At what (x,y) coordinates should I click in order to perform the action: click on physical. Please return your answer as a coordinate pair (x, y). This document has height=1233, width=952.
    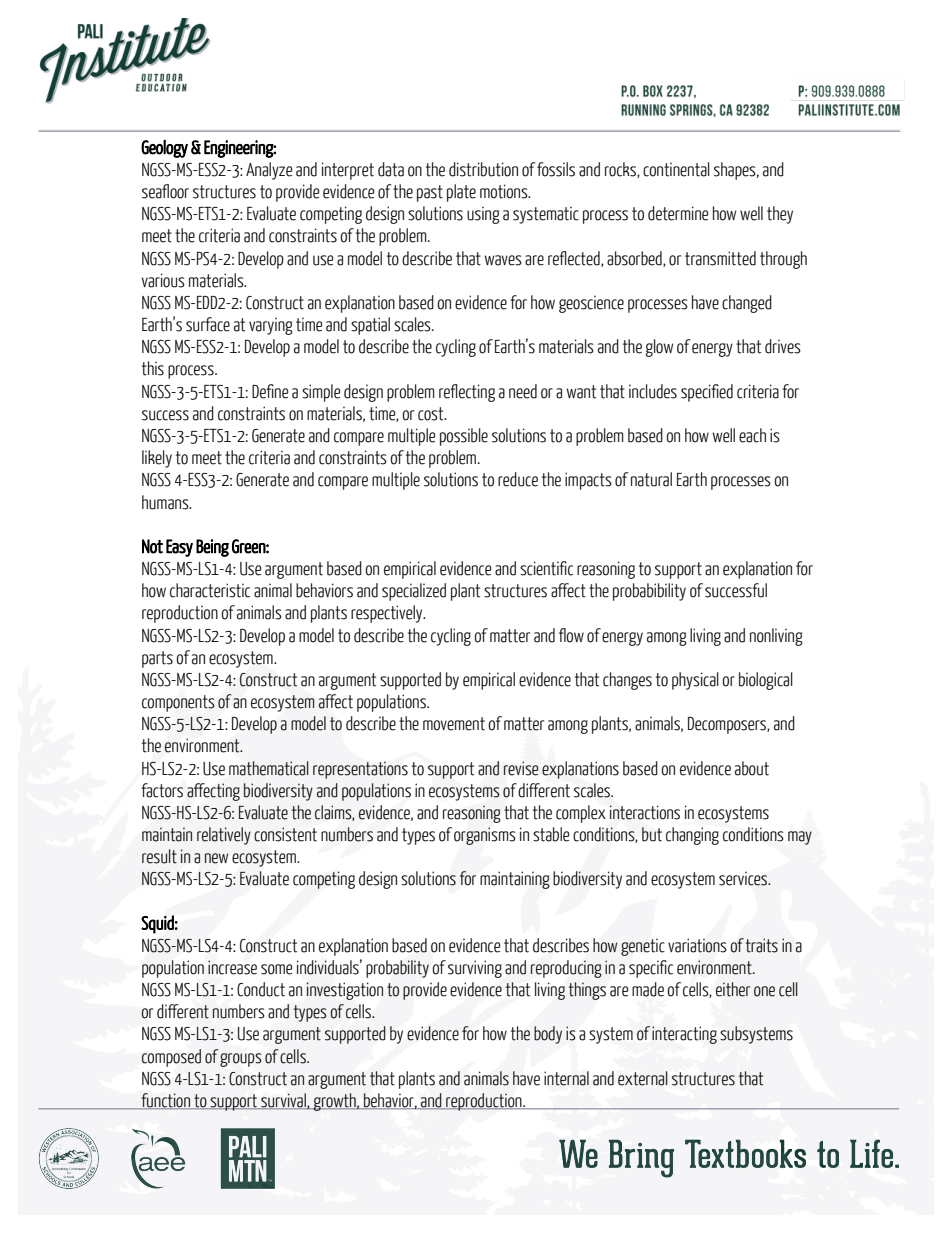
    Looking at the image, I should click on (695, 681).
